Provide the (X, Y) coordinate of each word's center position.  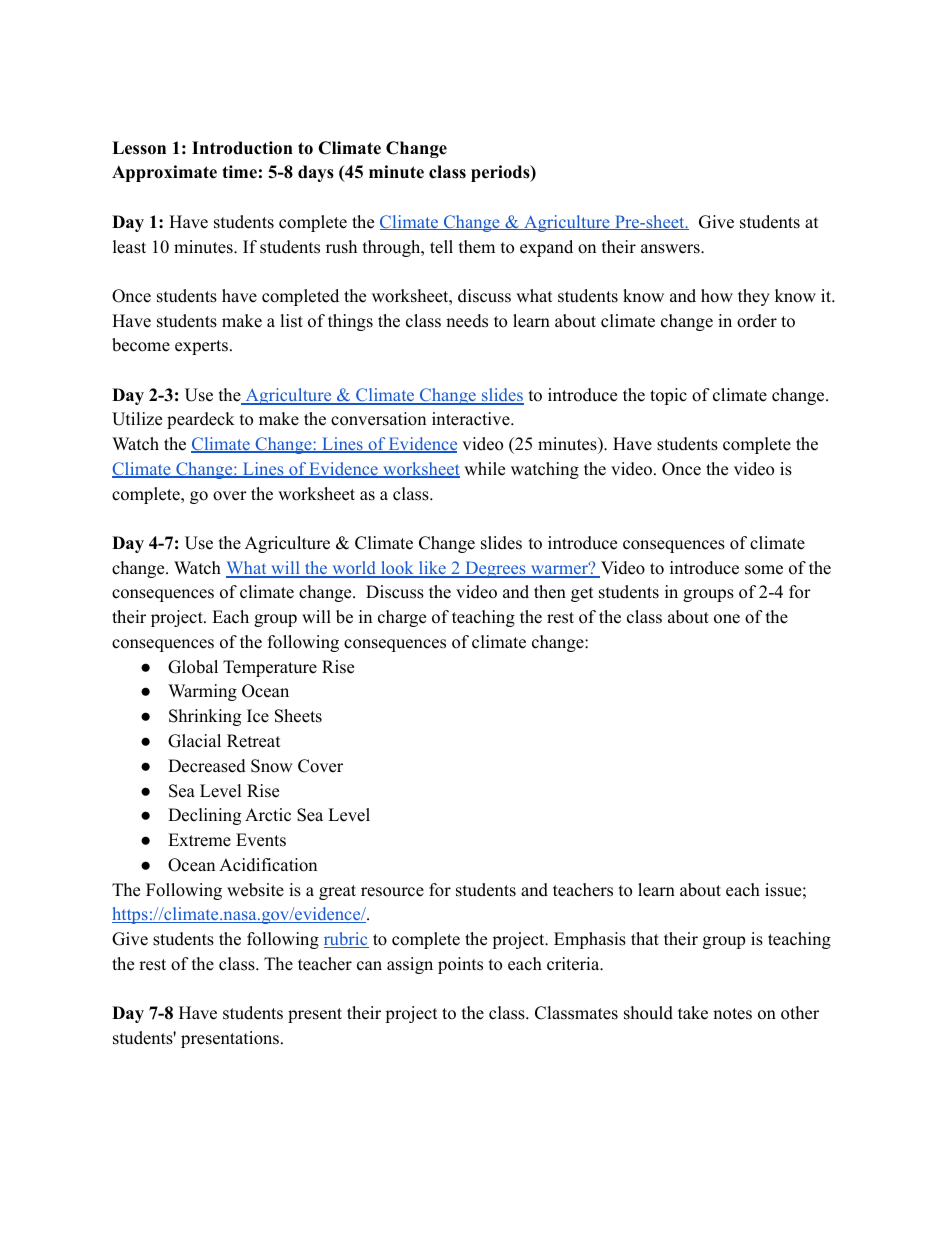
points (460, 965)
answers (671, 249)
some (764, 570)
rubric (346, 940)
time (239, 172)
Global (193, 667)
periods (501, 173)
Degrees (495, 569)
